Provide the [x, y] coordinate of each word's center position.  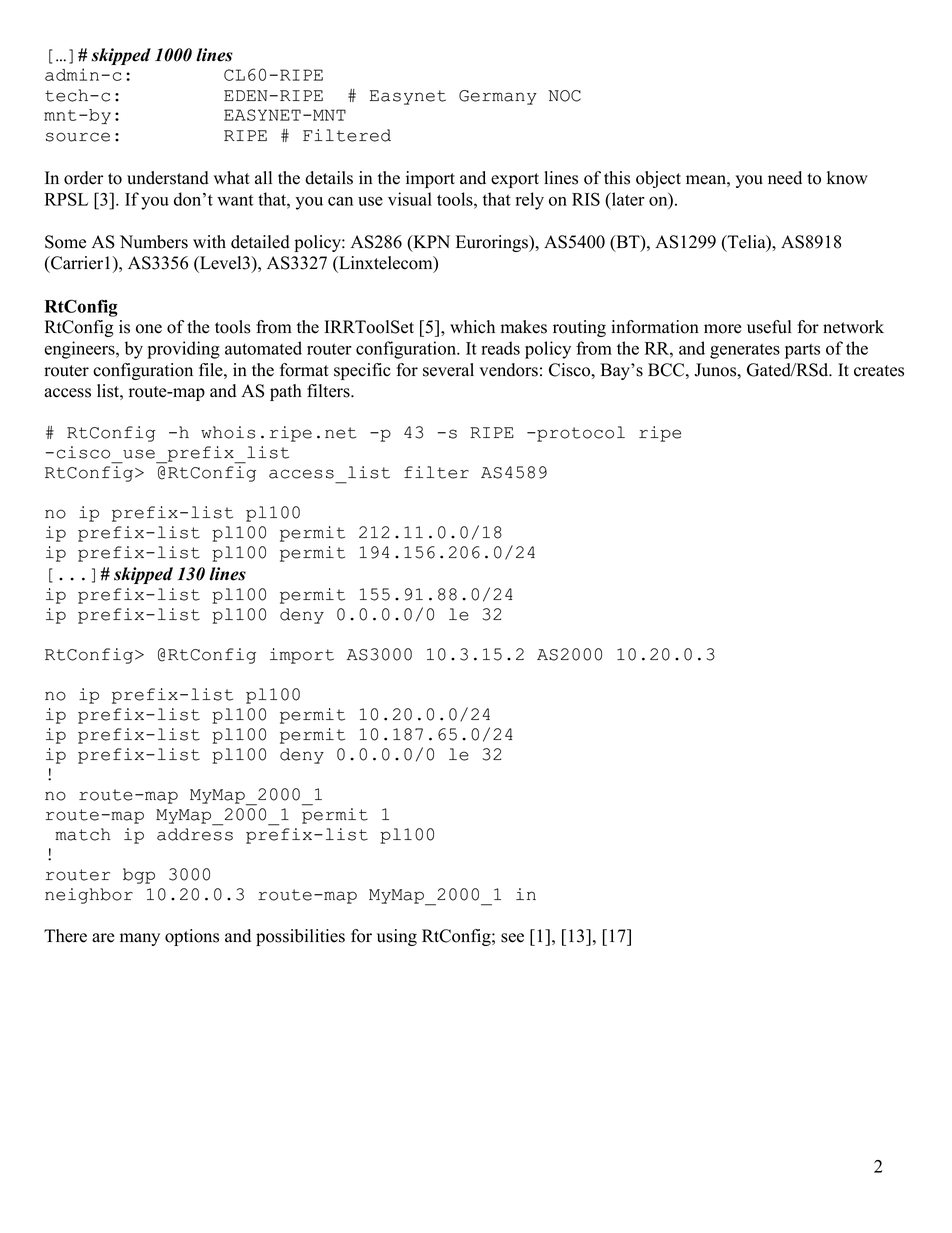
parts [802, 351]
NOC [564, 96]
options [192, 937]
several [448, 370]
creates [879, 371]
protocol [580, 434]
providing [183, 350]
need [785, 178]
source [78, 137]
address [195, 834]
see [512, 938]
